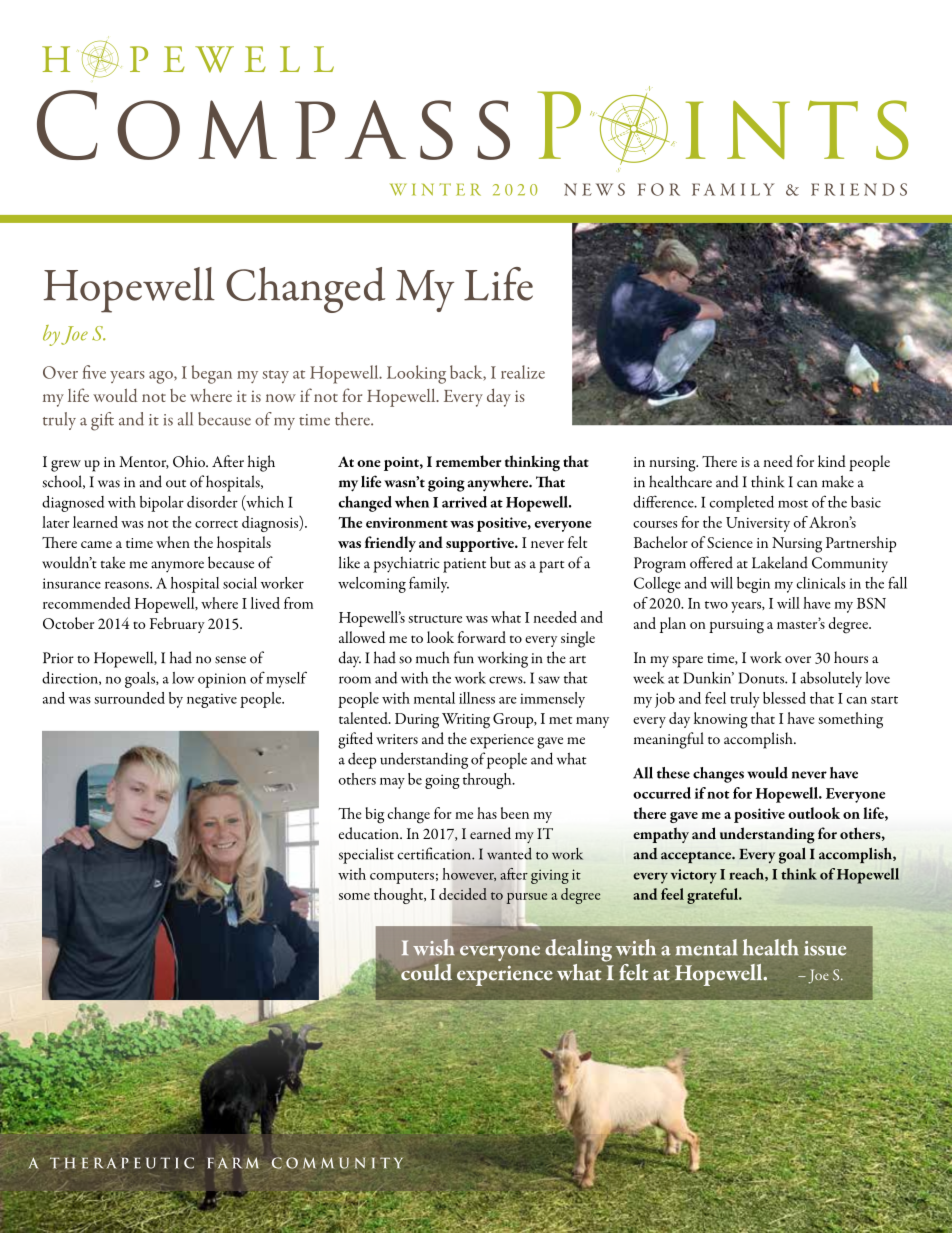 Image resolution: width=952 pixels, height=1233 pixels. I want to click on ints, so click(797, 130).
